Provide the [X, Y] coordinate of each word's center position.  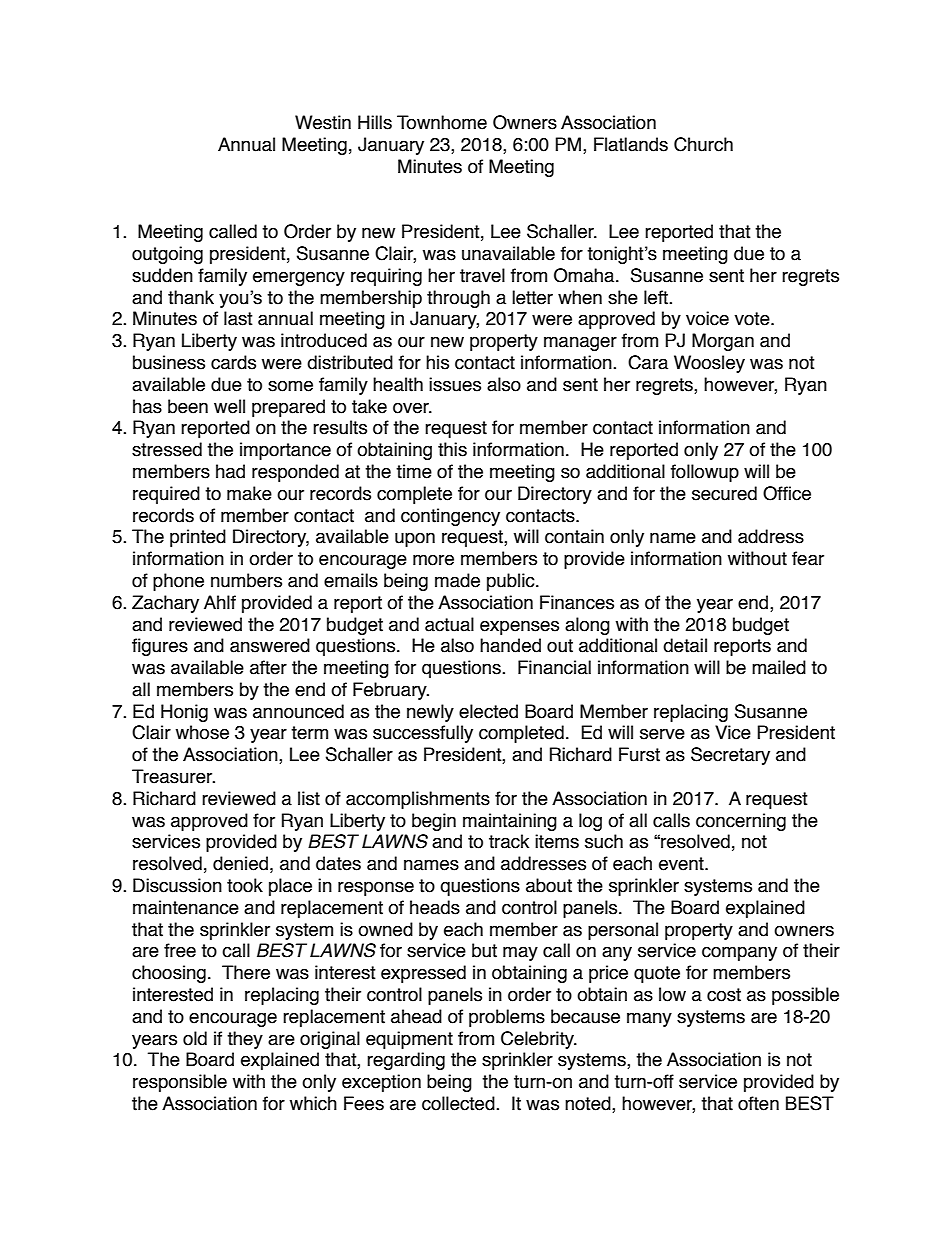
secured [724, 493]
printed [198, 538]
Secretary [730, 756]
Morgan [723, 342]
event [682, 864]
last [238, 318]
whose [202, 732]
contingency [450, 517]
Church [703, 144]
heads [435, 907]
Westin [323, 122]
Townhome [442, 122]
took [245, 885]
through [458, 299]
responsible [180, 1083]
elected [488, 711]
